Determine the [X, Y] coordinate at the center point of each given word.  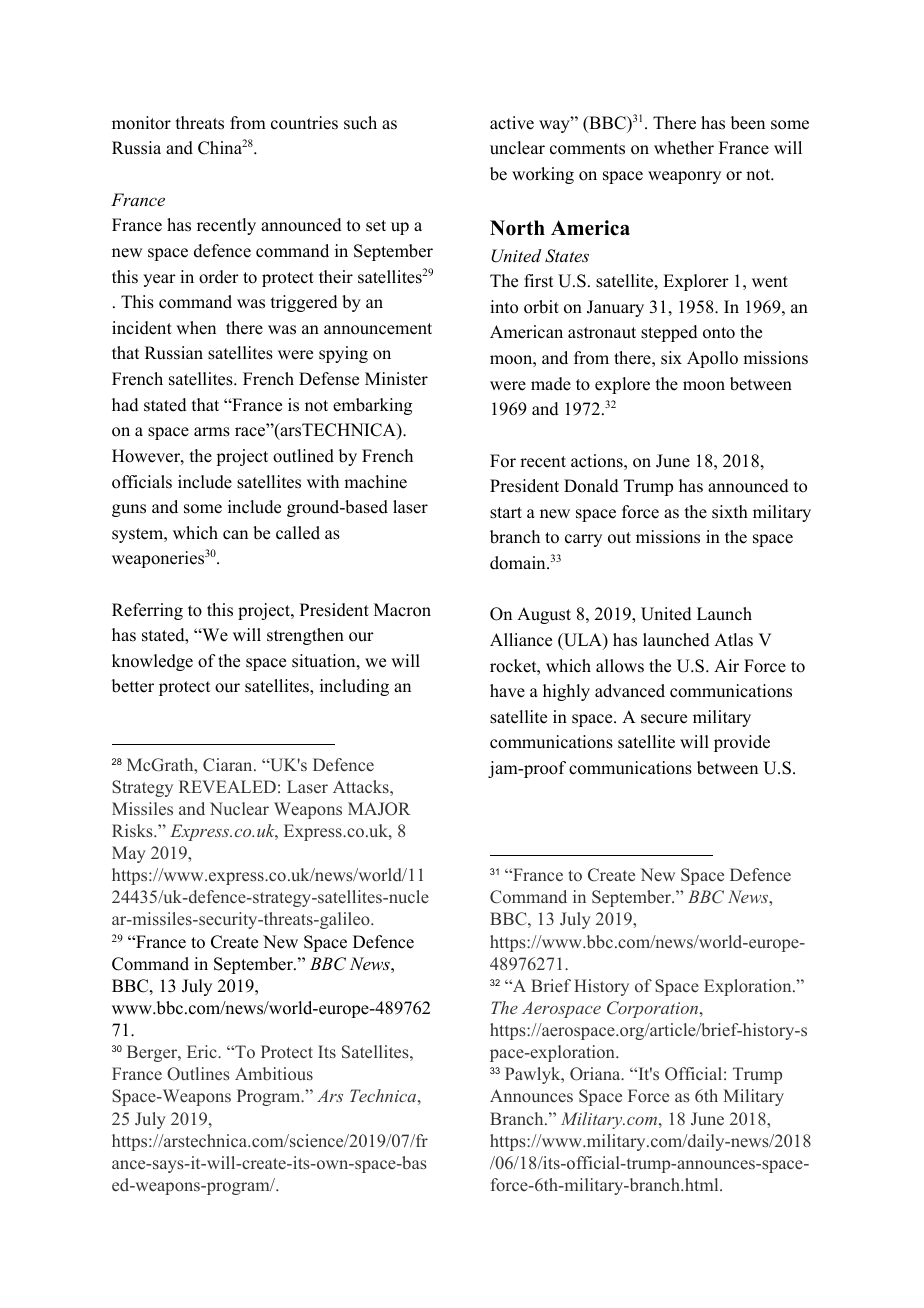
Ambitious [274, 1073]
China [220, 148]
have [507, 691]
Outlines [198, 1074]
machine [375, 482]
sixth [730, 512]
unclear [517, 148]
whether [684, 148]
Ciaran [229, 765]
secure [664, 719]
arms [212, 432]
